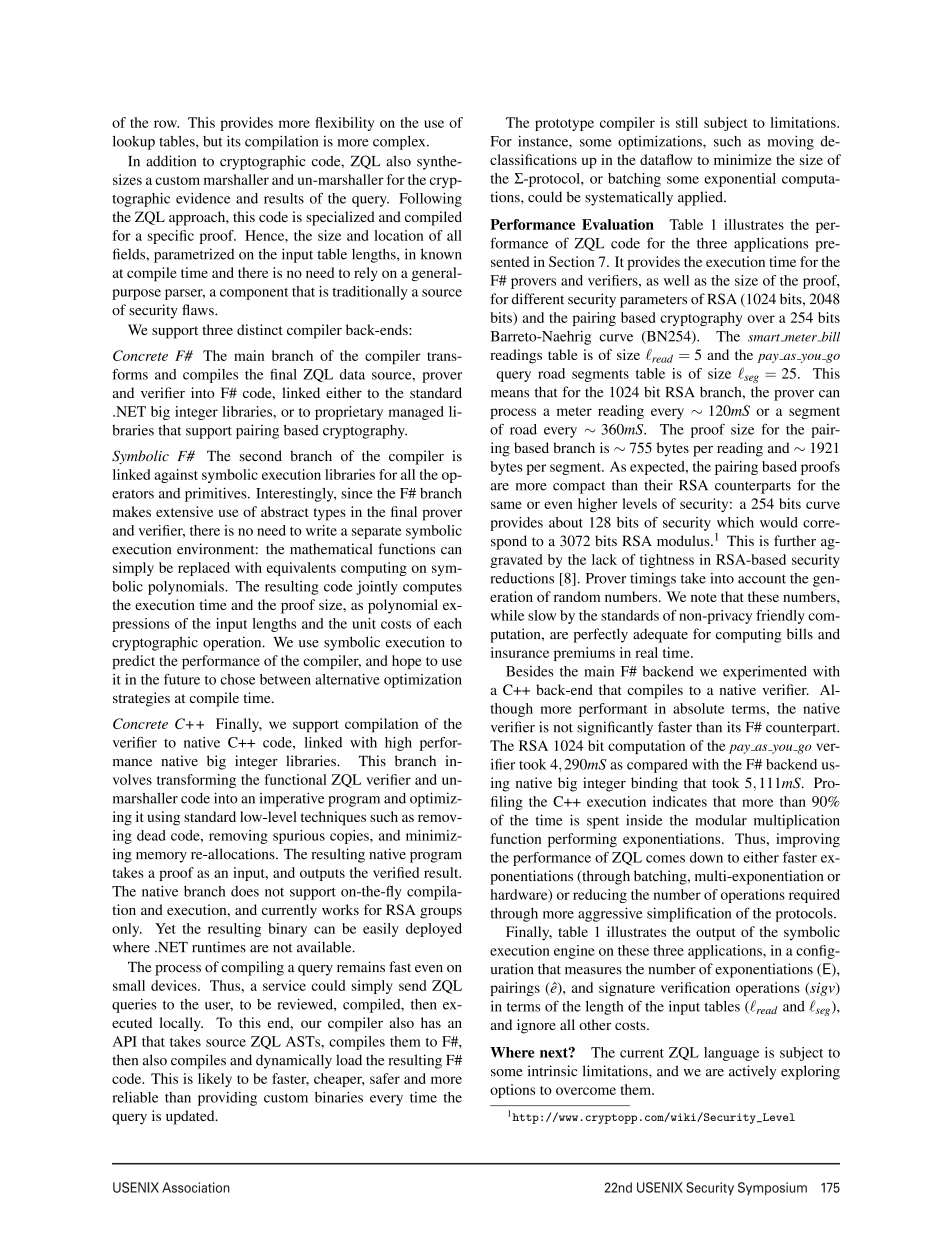 The width and height of the image is (952, 1233). I want to click on primitives, so click(217, 494).
